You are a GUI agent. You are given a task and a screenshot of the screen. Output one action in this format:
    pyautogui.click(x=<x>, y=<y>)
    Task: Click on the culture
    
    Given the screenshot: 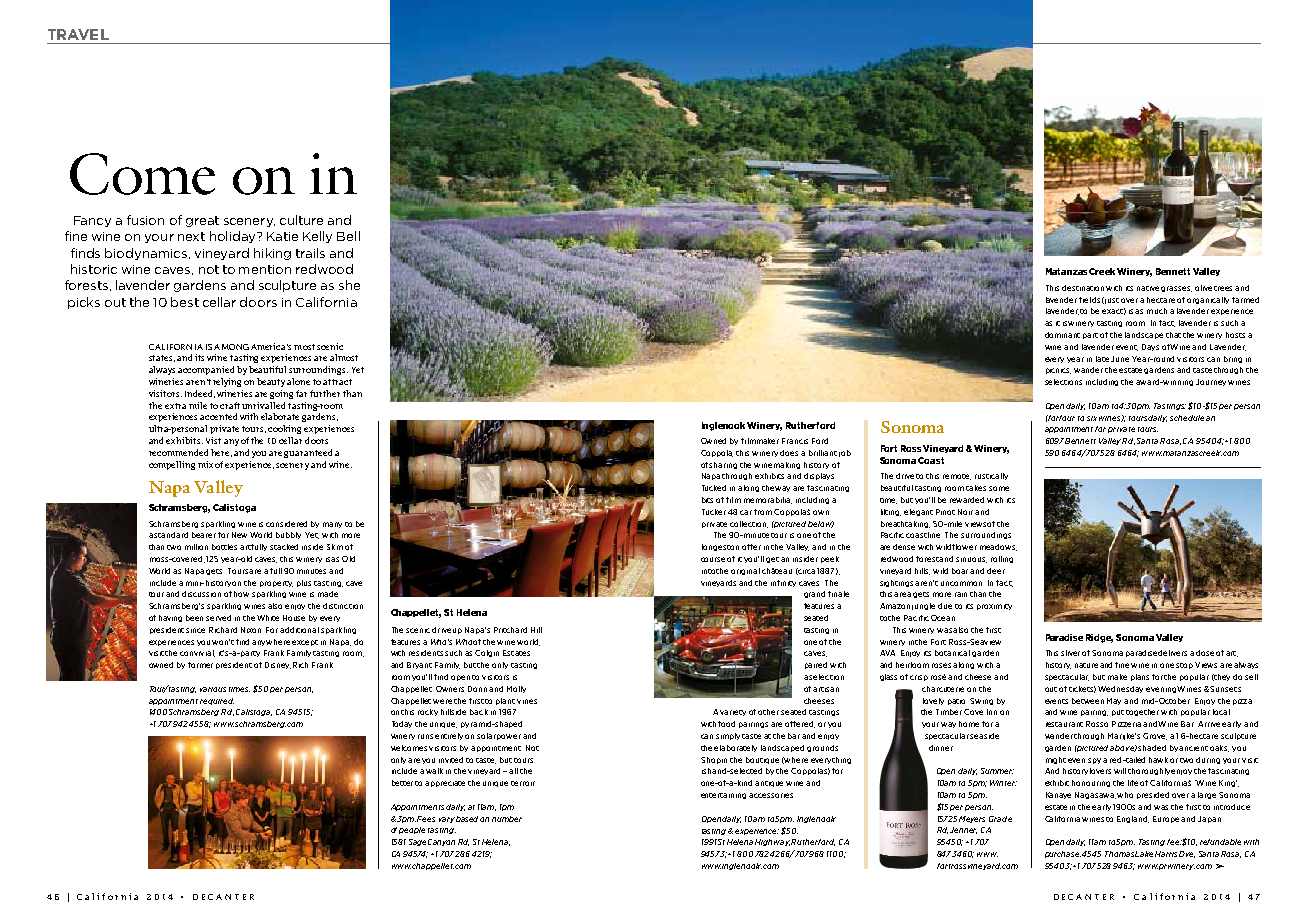 What is the action you would take?
    pyautogui.click(x=301, y=220)
